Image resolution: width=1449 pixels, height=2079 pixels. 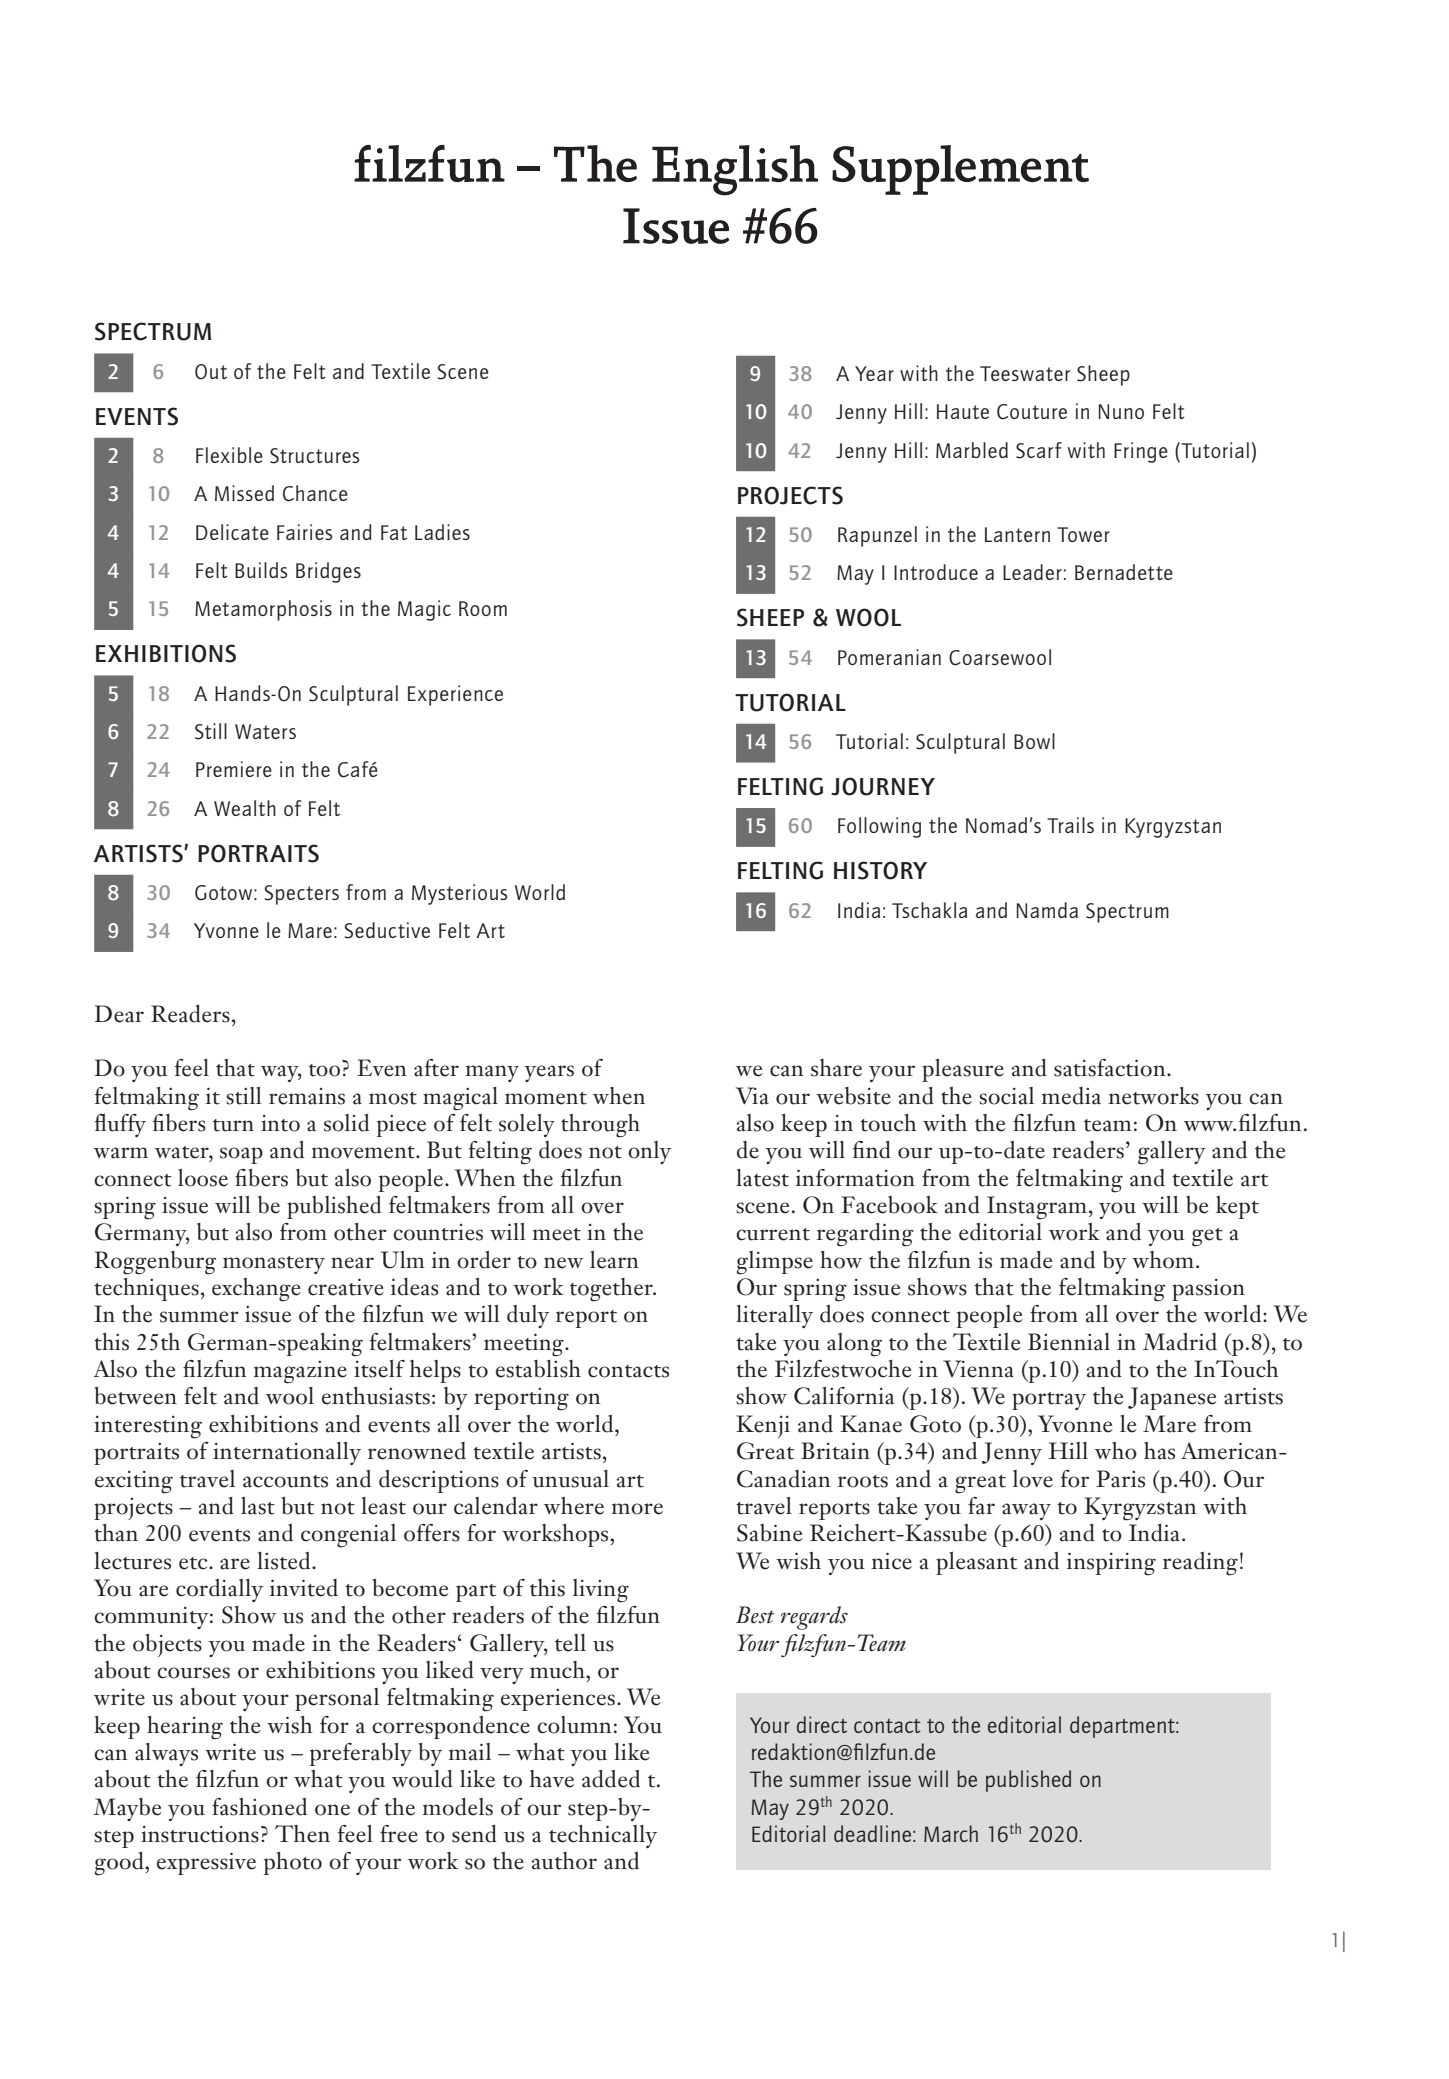 I want to click on JOURNEY, so click(x=883, y=786).
